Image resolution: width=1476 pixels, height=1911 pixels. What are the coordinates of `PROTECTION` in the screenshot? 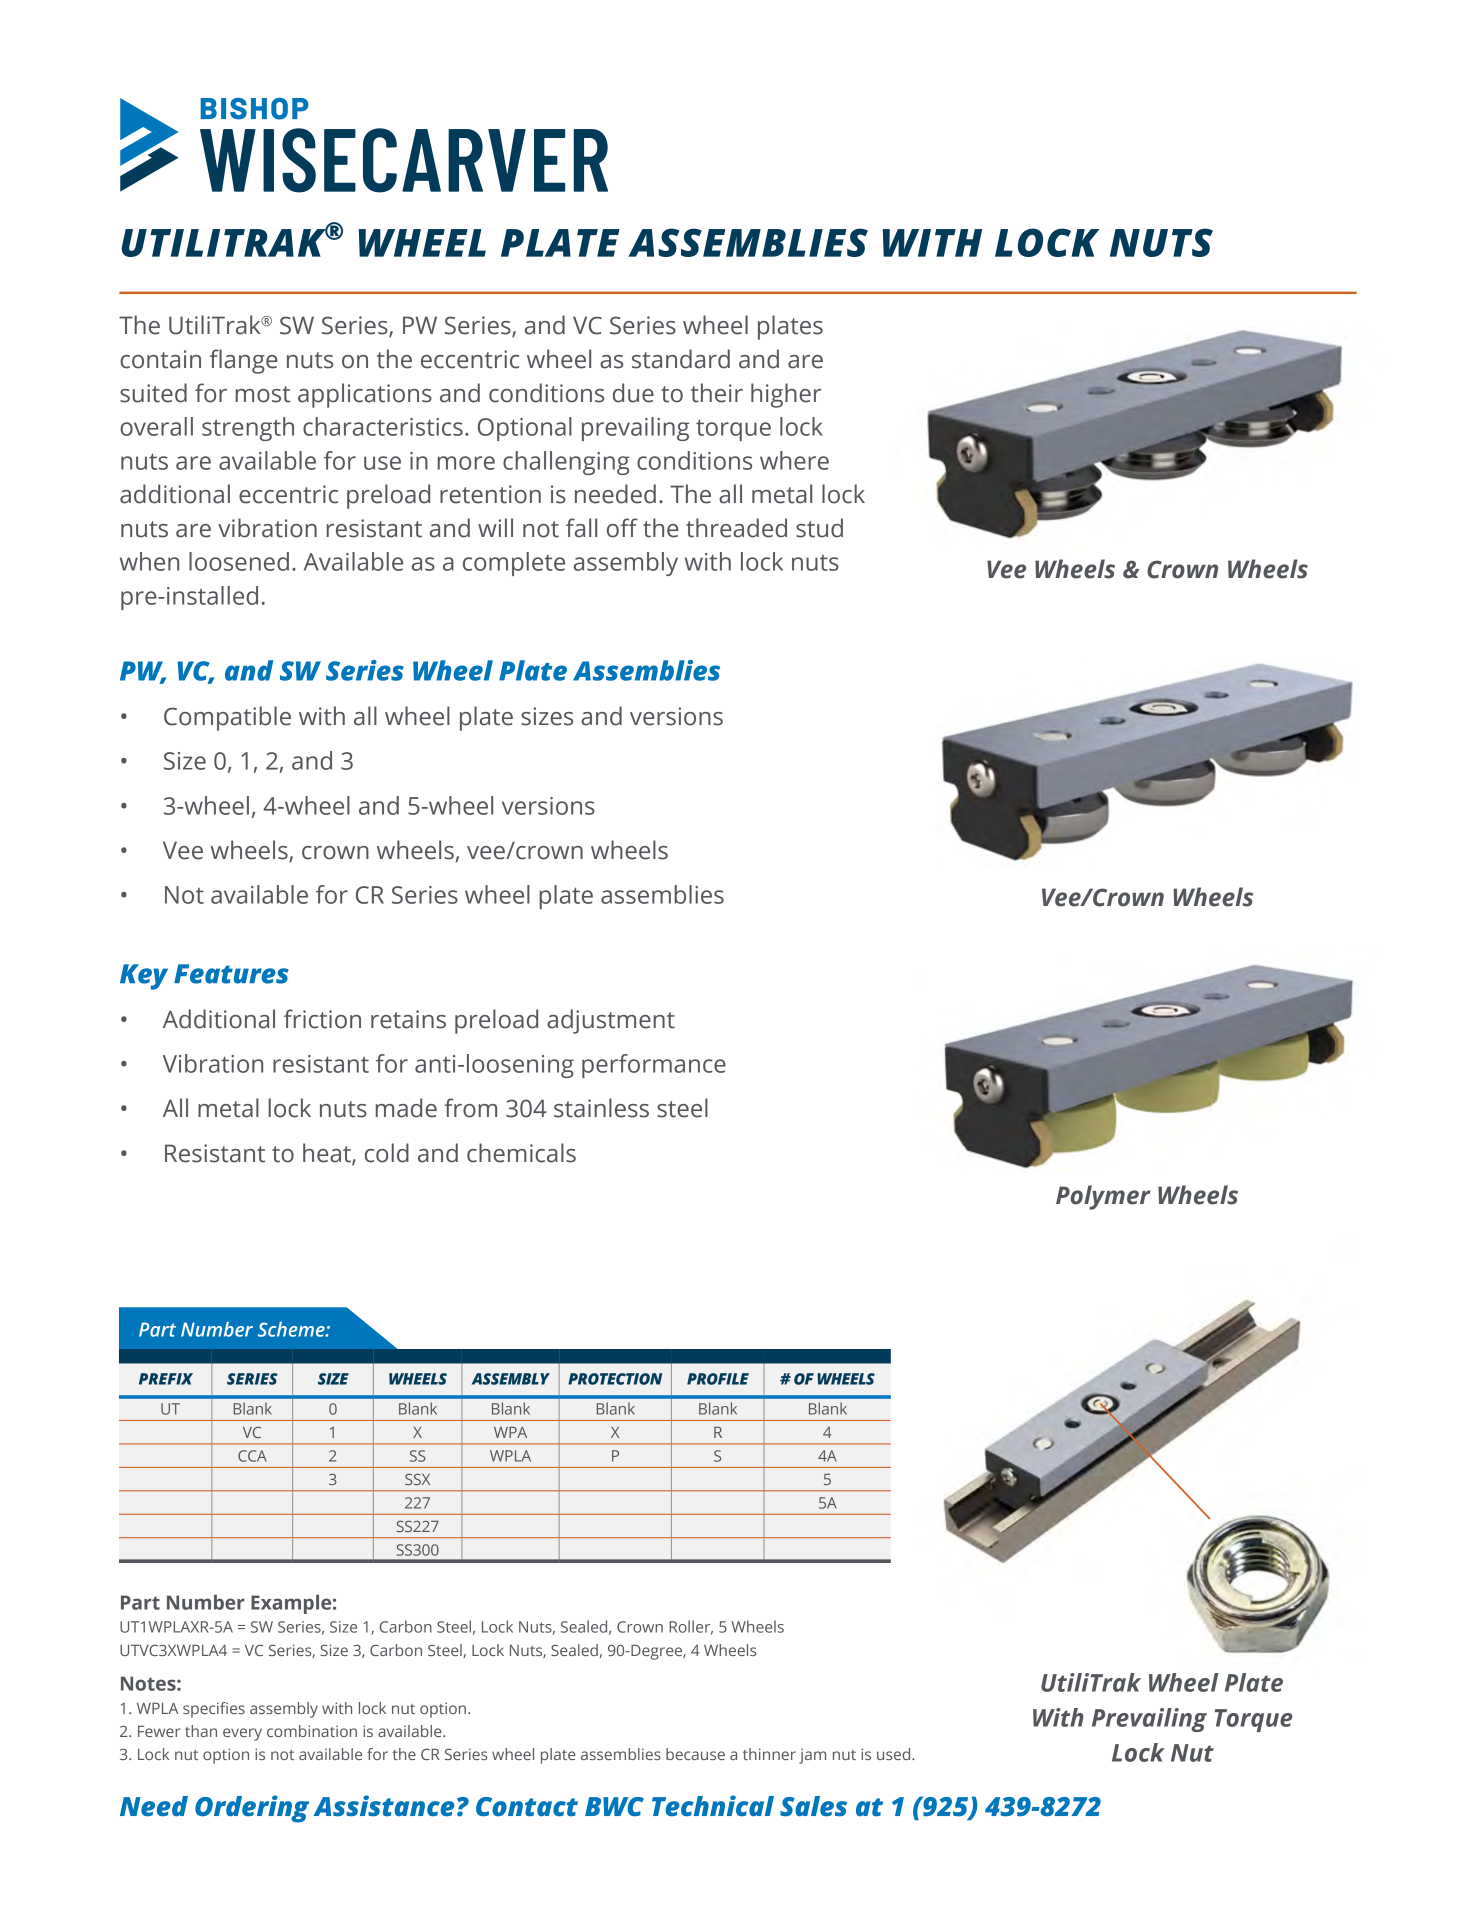 It's located at (615, 1379).
